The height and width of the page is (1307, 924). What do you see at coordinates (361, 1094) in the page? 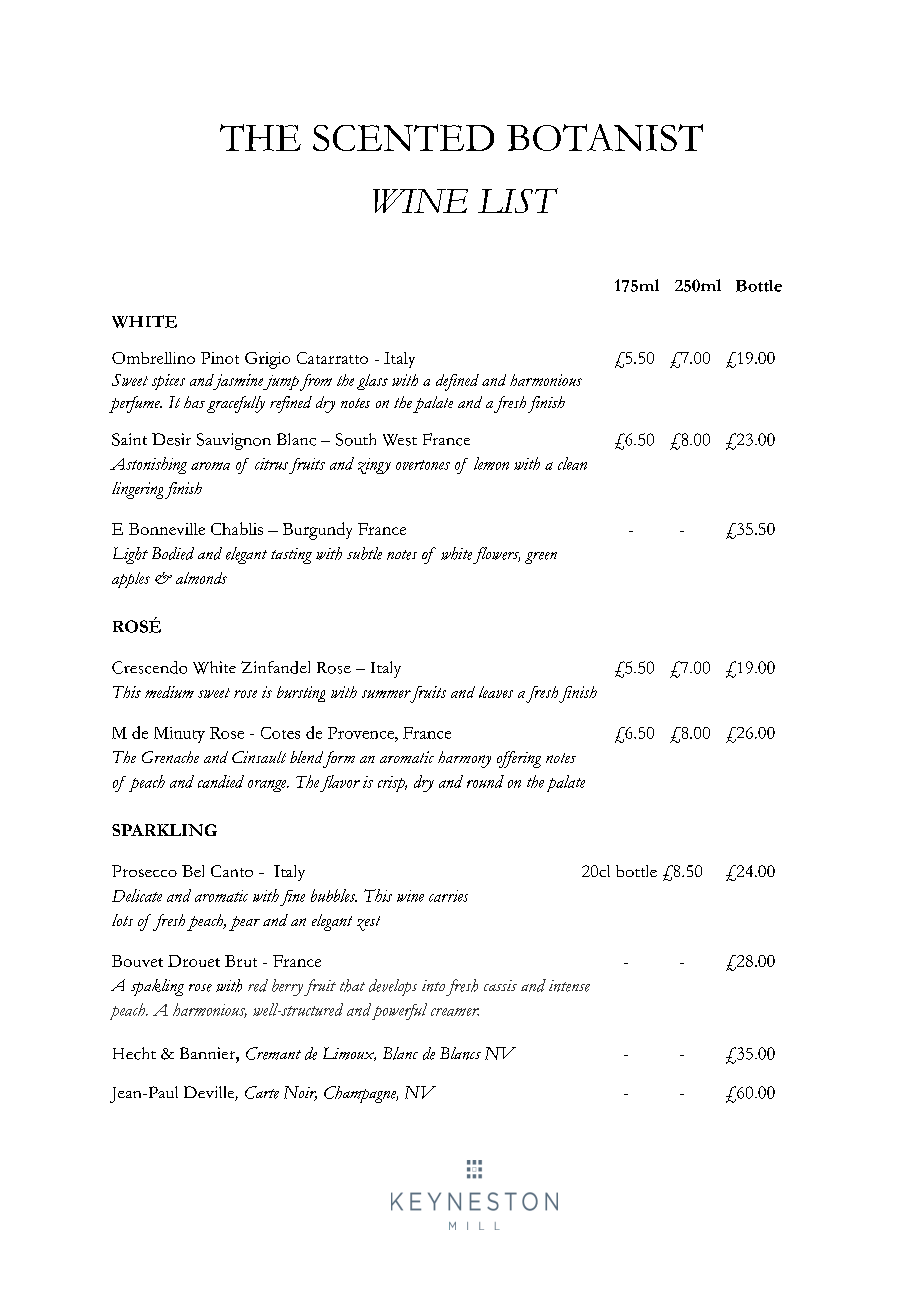
I see `Champagne` at bounding box center [361, 1094].
